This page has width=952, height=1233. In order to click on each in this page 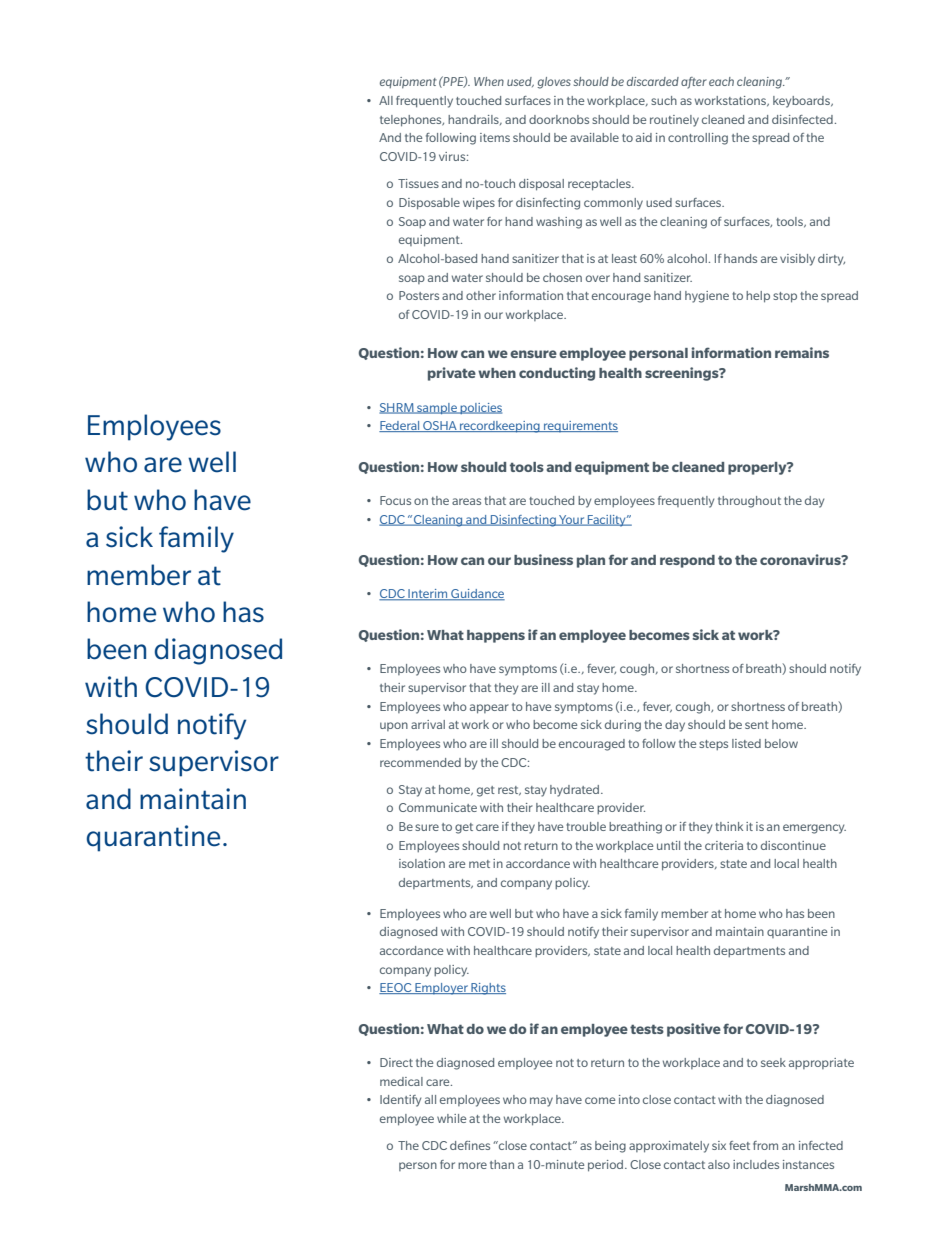, I will do `click(721, 81)`.
